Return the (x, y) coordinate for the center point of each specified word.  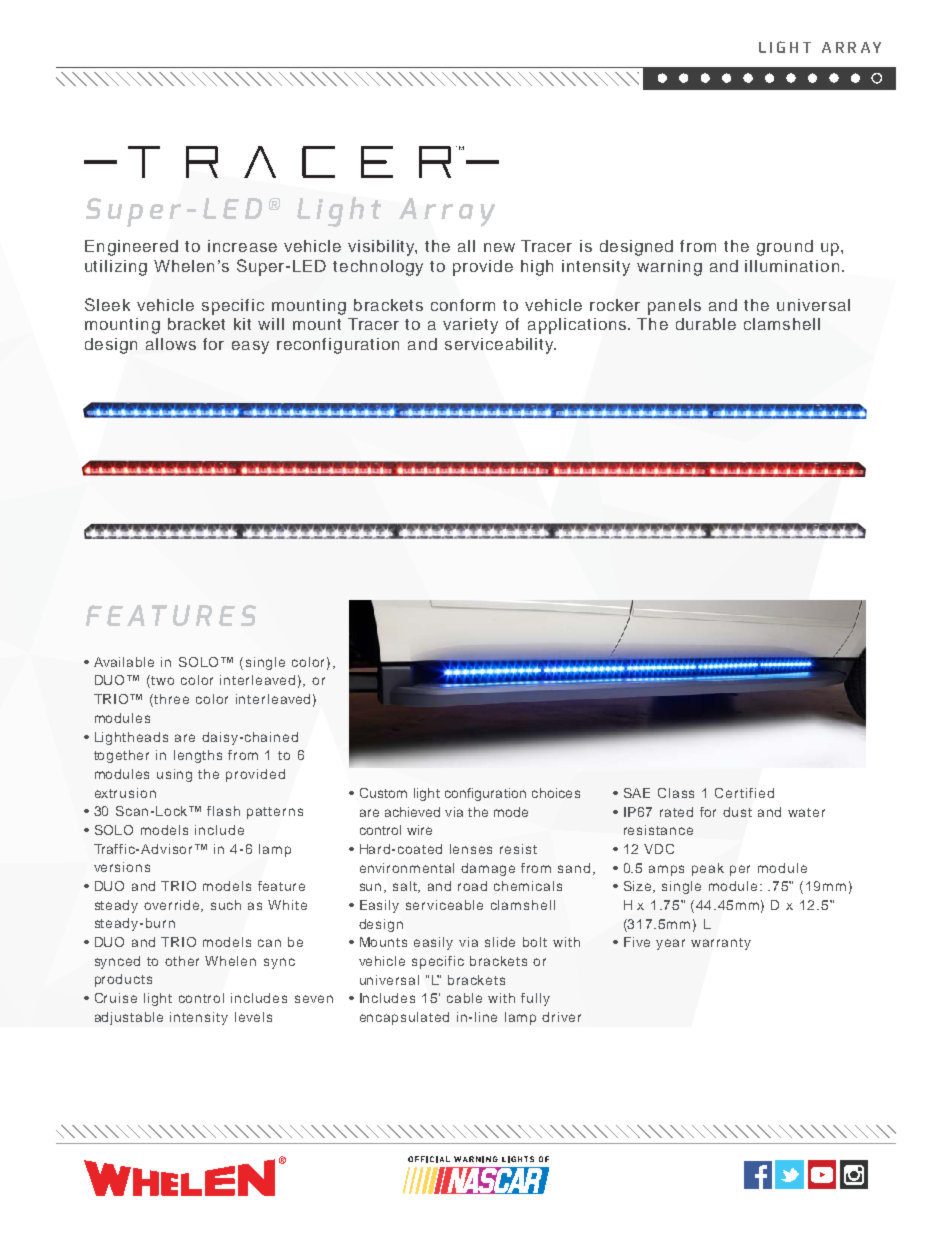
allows (171, 344)
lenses (471, 849)
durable (706, 324)
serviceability (500, 346)
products (123, 980)
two (162, 680)
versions (122, 867)
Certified (744, 793)
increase (242, 246)
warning (669, 268)
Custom (383, 793)
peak (708, 869)
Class (676, 793)
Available (124, 662)
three (171, 699)
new (499, 247)
